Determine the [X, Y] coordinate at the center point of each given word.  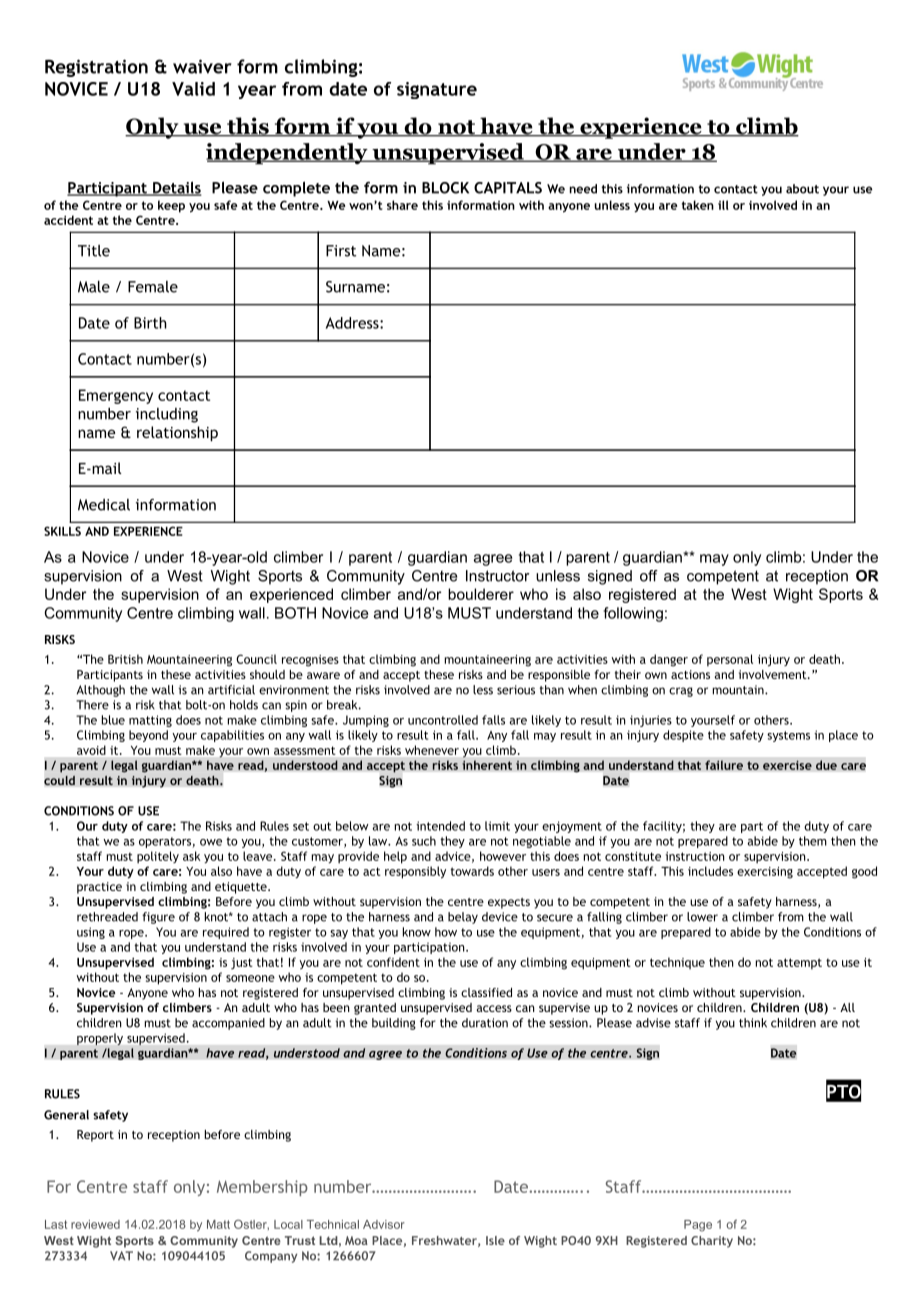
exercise [787, 765]
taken [698, 205]
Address [353, 323]
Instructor [497, 576]
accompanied [228, 1024]
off [649, 576]
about [802, 189]
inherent [487, 765]
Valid [193, 89]
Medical [104, 505]
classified [486, 992]
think [753, 1023]
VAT [121, 1255]
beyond [148, 736]
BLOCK [445, 188]
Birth [150, 323]
